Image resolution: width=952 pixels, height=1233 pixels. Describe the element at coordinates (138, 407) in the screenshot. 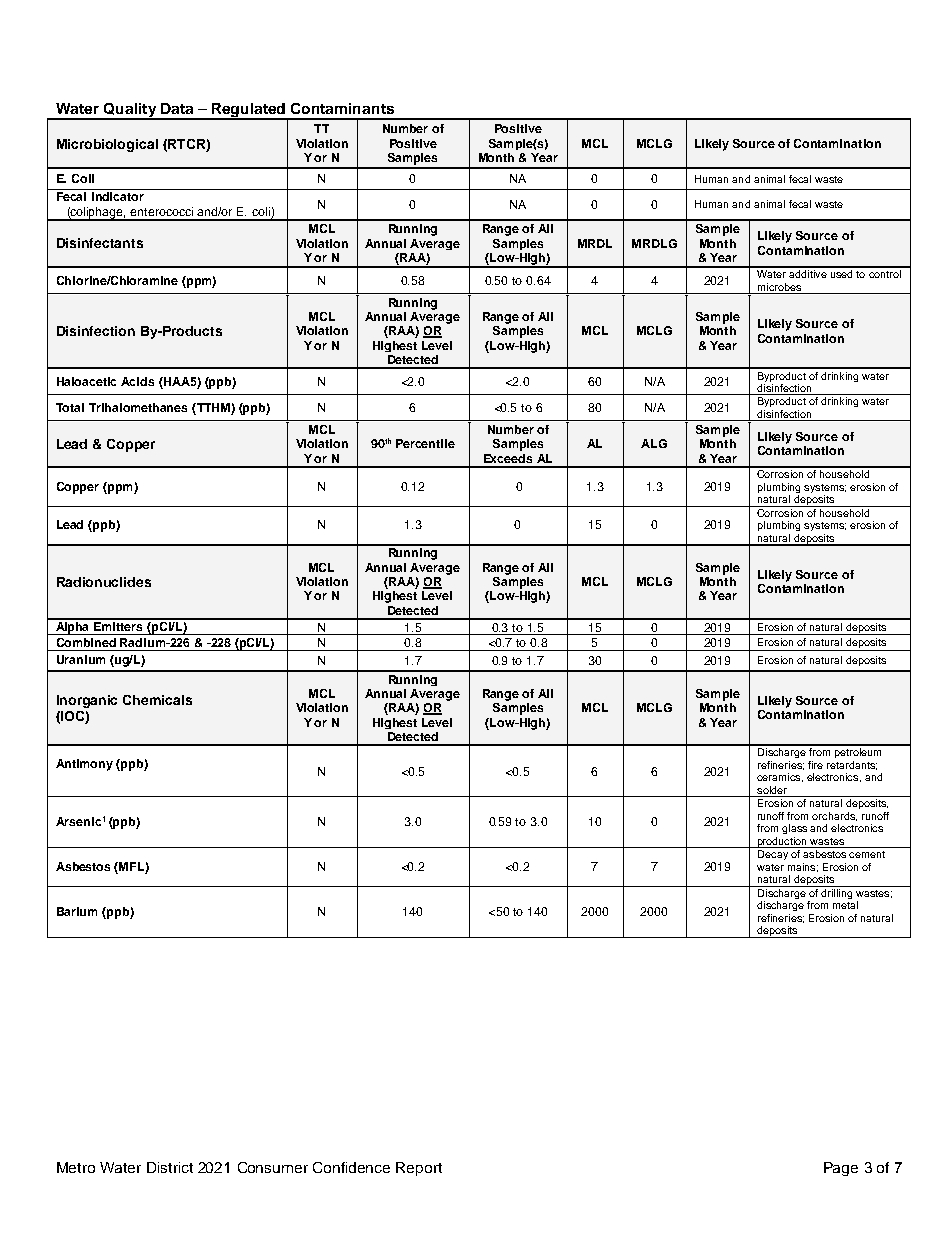

I see `Trihalomethanes` at that location.
